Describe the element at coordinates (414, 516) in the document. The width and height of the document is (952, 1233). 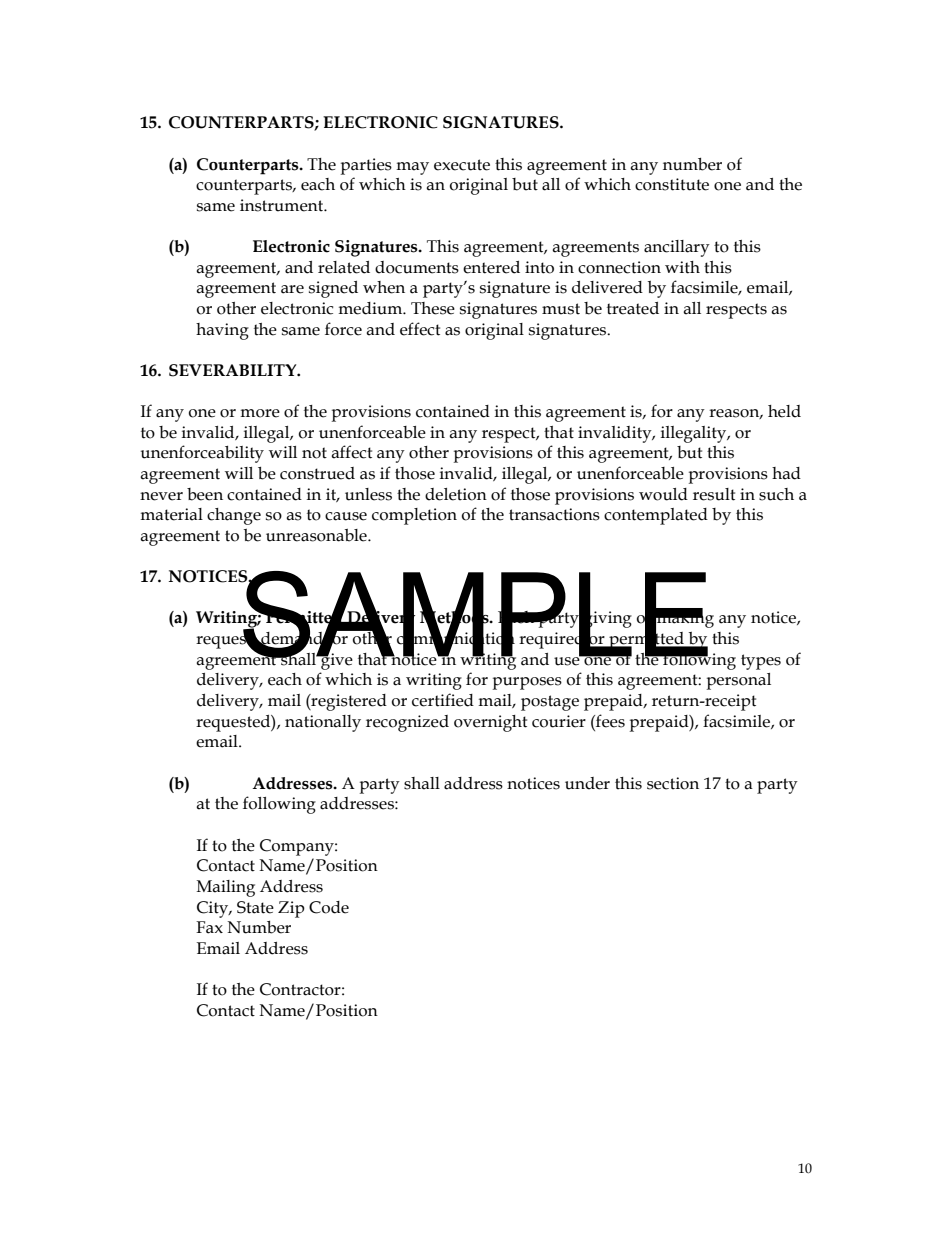
I see `completion` at that location.
